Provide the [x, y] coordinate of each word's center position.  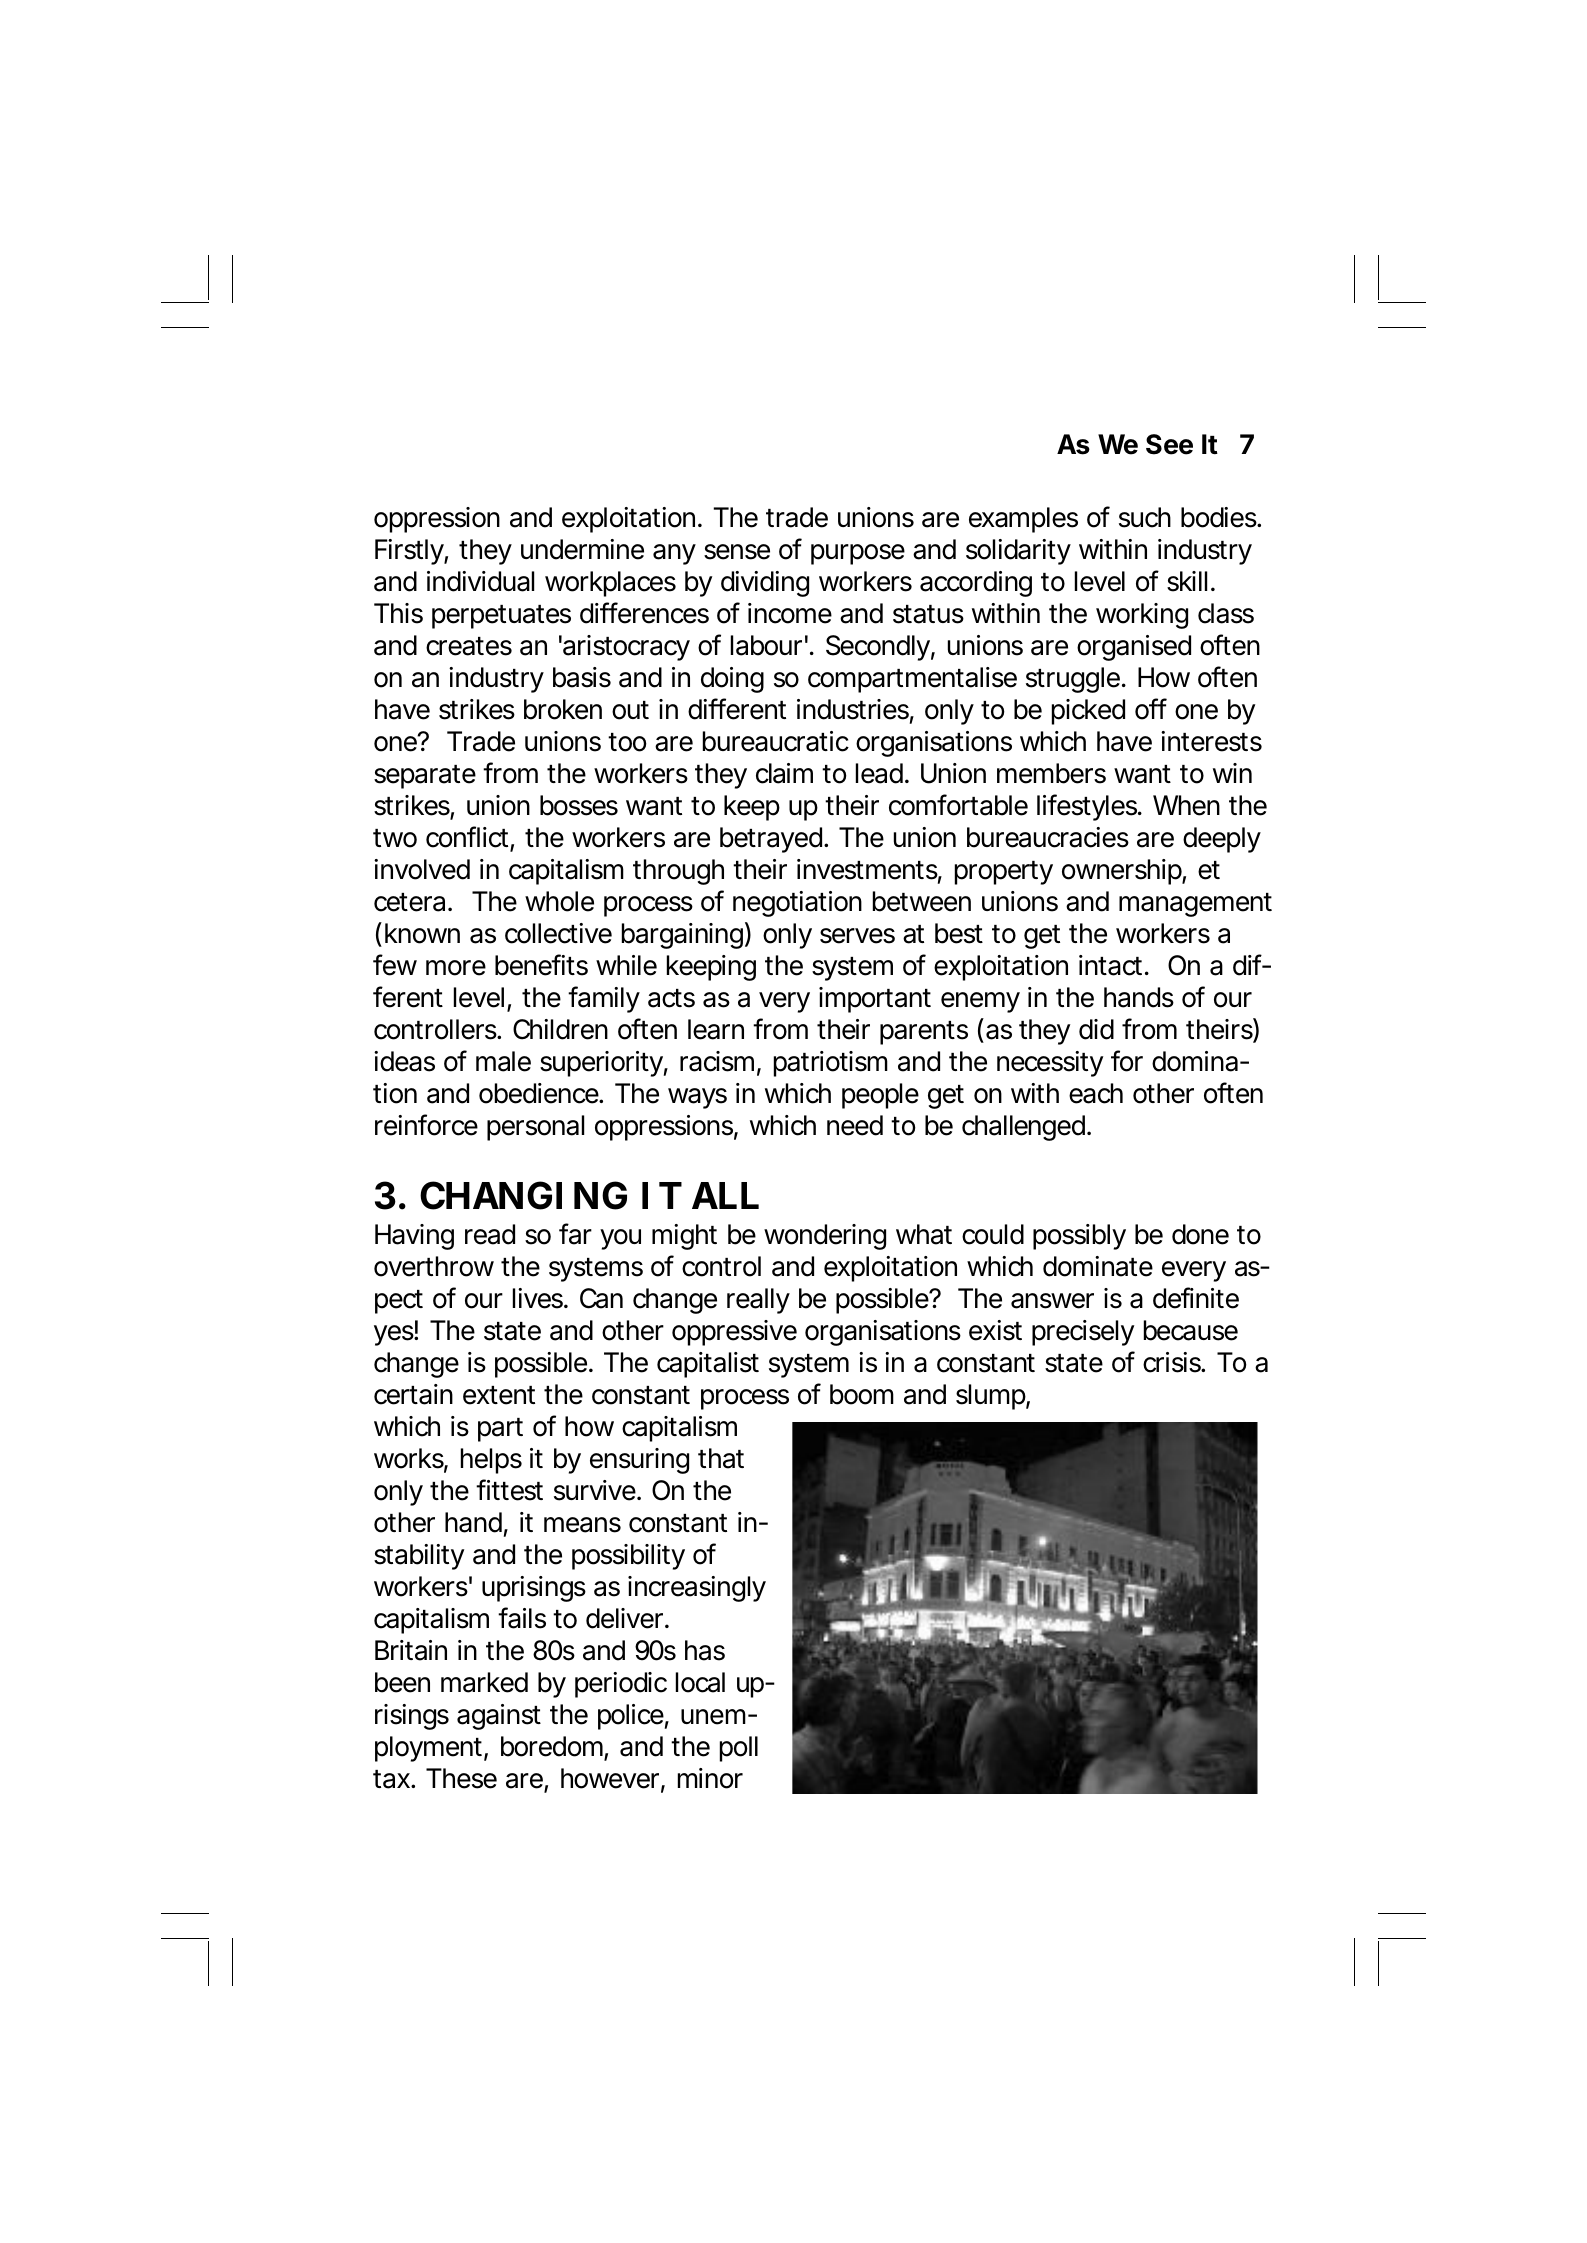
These [461, 1778]
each [1096, 1093]
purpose [858, 554]
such [1145, 517]
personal [535, 1128]
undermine [582, 549]
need [855, 1125]
